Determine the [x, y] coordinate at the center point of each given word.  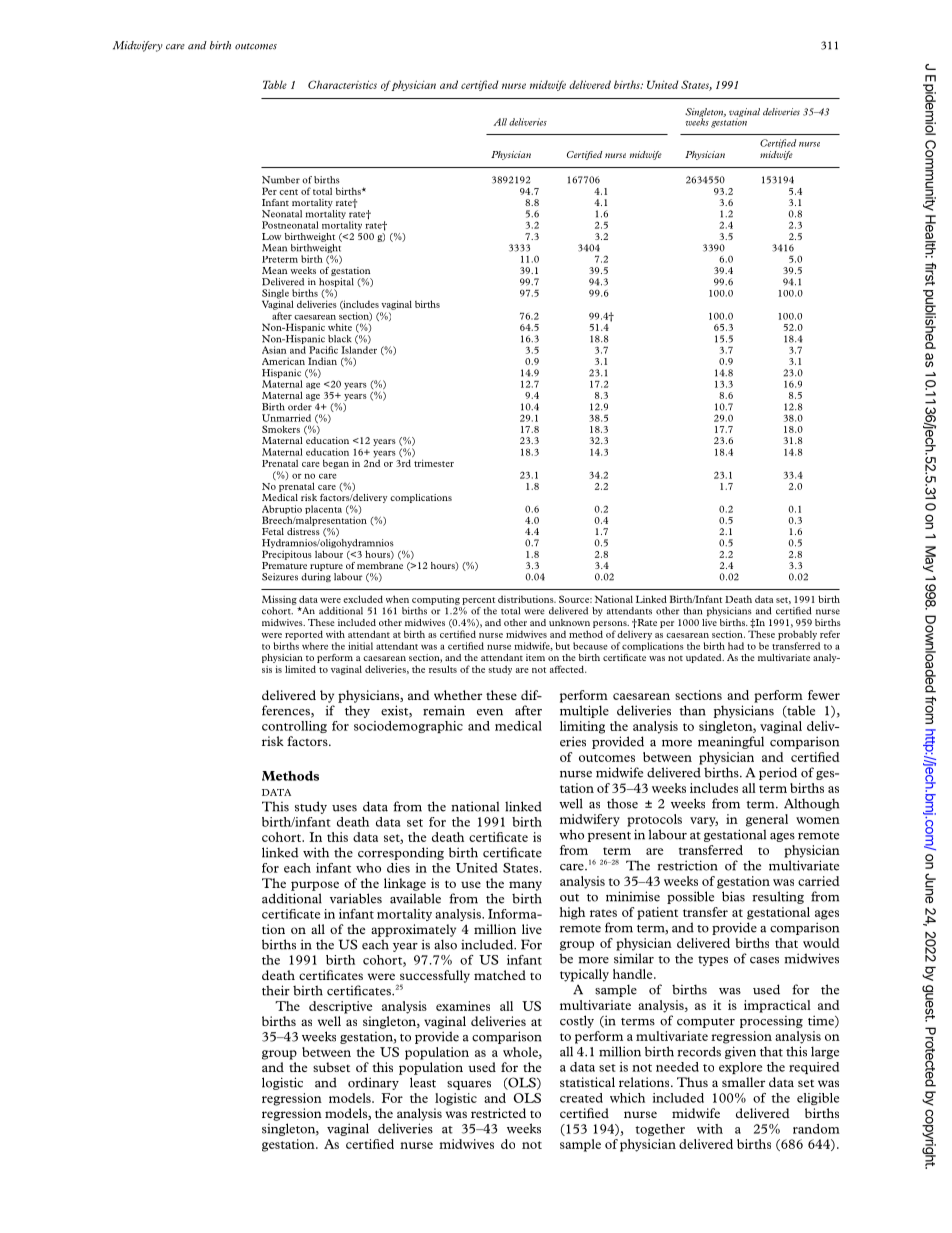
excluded [363, 599]
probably [797, 635]
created [581, 1098]
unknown [569, 622]
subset [331, 1067]
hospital [336, 284]
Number [281, 180]
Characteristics [342, 84]
